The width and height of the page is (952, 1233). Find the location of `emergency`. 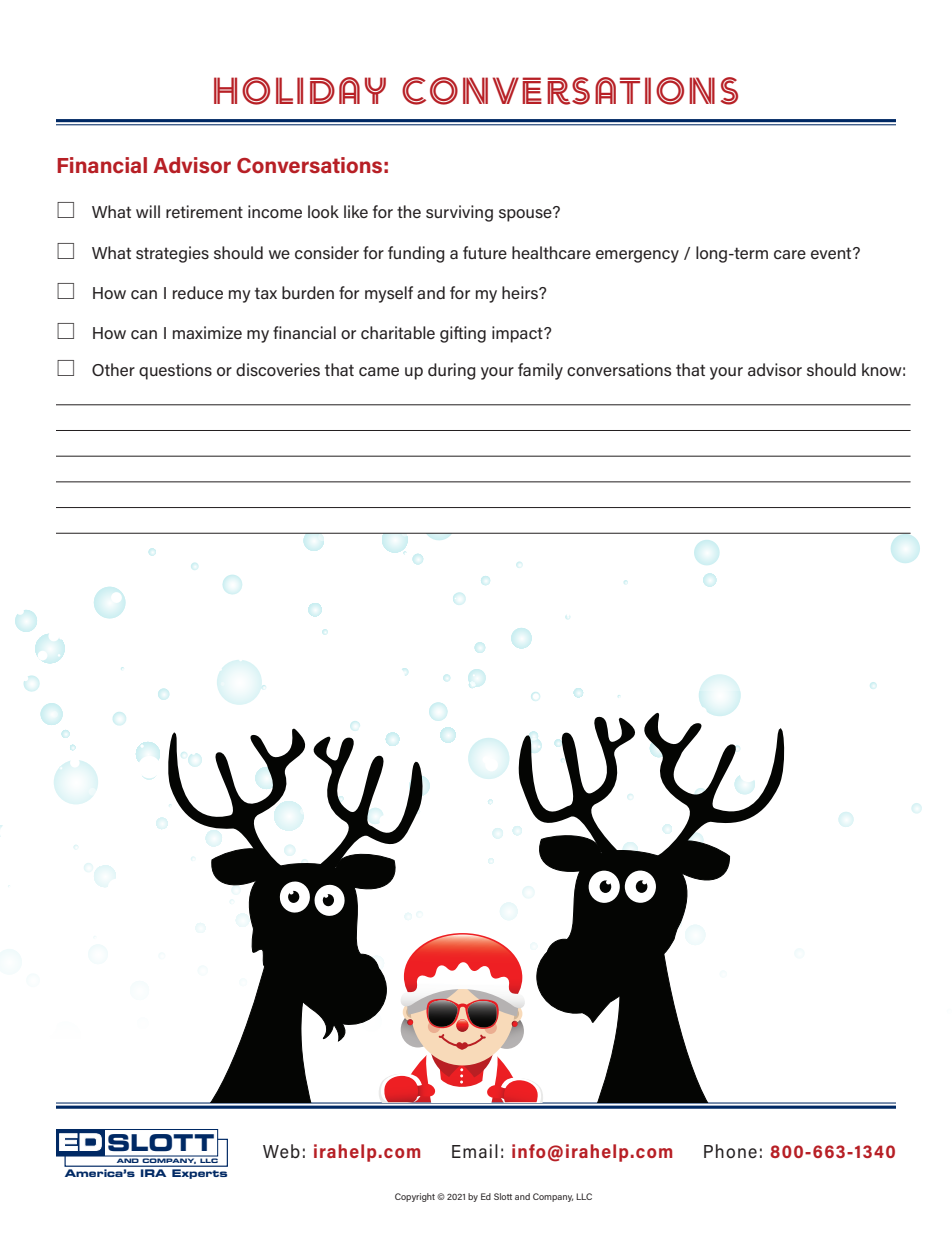

emergency is located at coordinates (637, 256).
